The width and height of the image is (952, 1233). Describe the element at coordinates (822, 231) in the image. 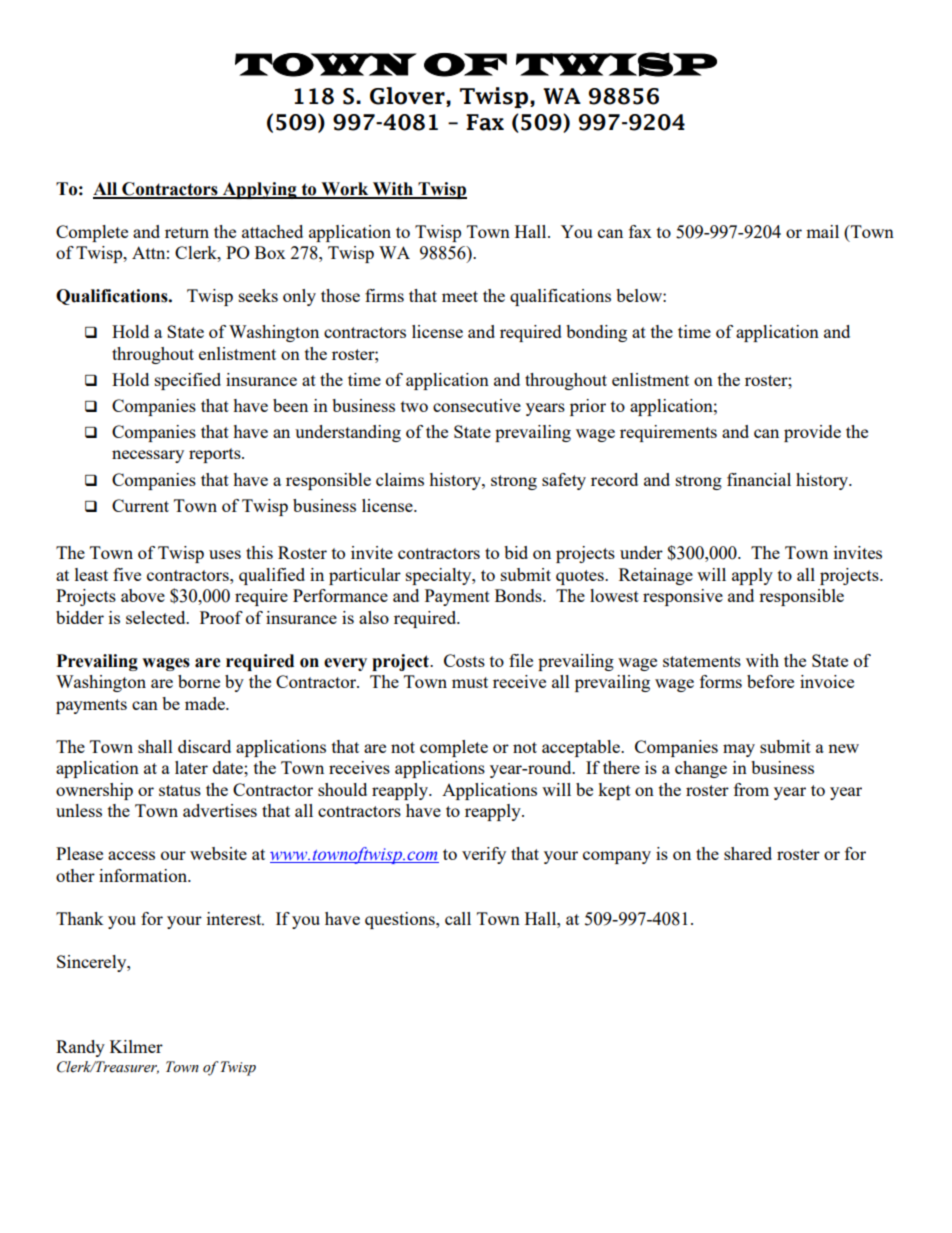

I see `mail` at that location.
